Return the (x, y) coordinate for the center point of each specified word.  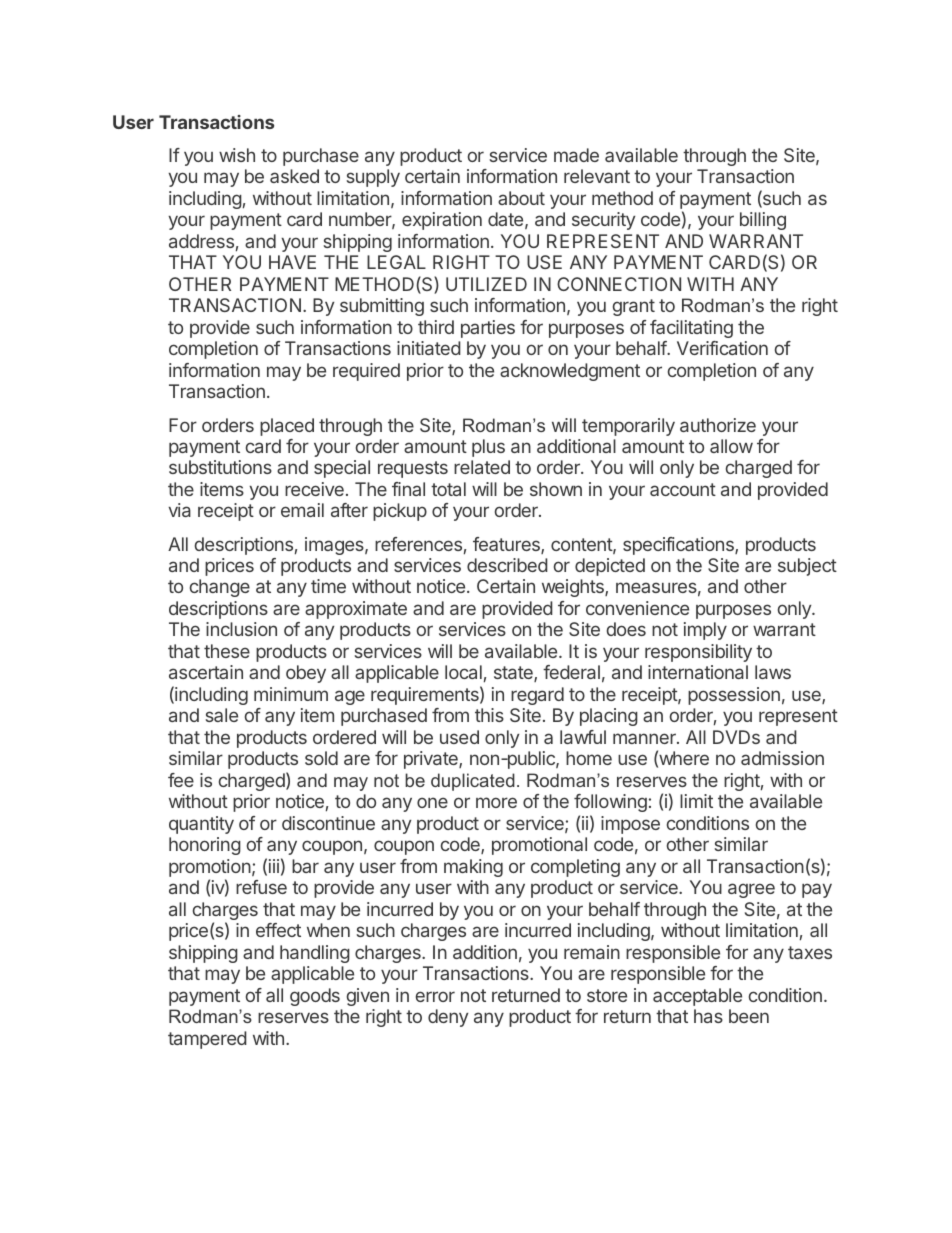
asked (294, 176)
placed (287, 427)
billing (763, 221)
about (521, 198)
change (220, 588)
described (507, 565)
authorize (718, 425)
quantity (201, 825)
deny (448, 1018)
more (496, 802)
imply (705, 631)
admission (782, 758)
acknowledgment (570, 372)
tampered (207, 1040)
